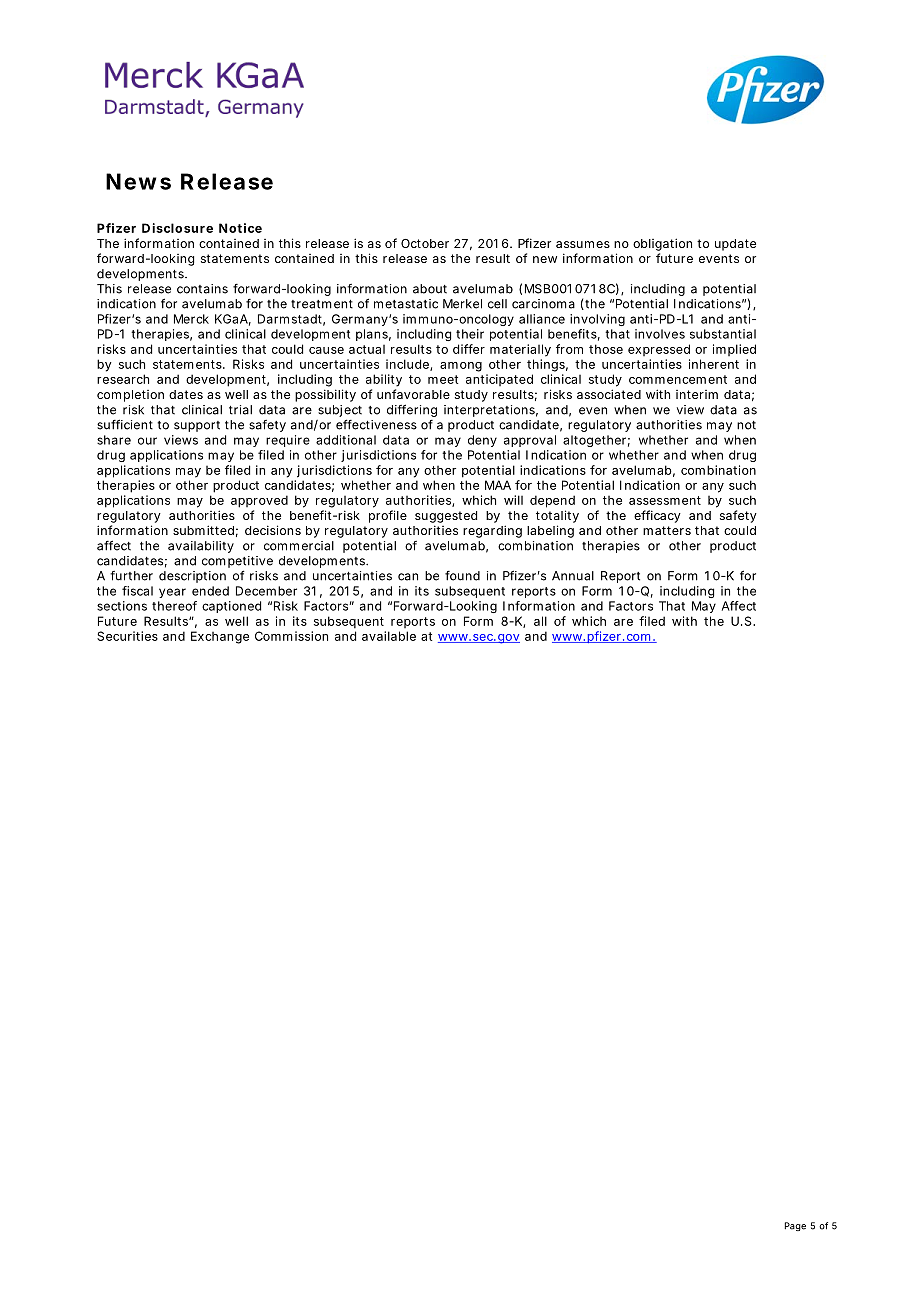  What do you see at coordinates (735, 245) in the screenshot?
I see `update` at bounding box center [735, 245].
